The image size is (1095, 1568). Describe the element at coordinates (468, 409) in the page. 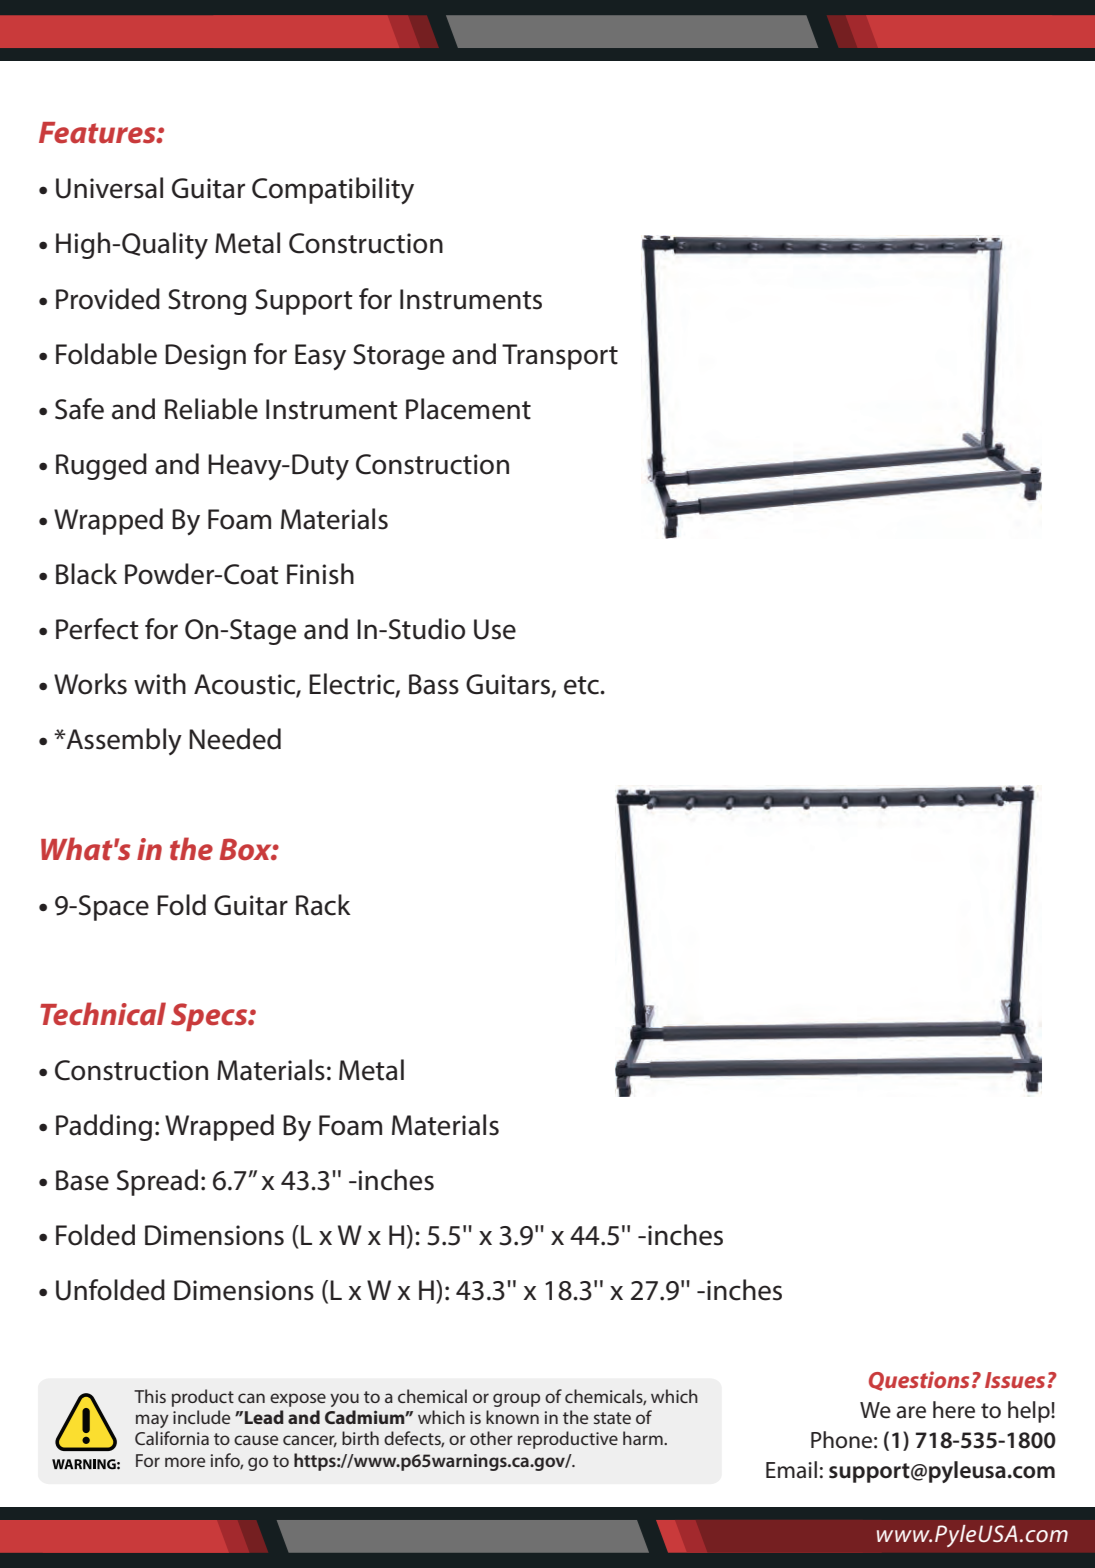

I see `Placement` at that location.
